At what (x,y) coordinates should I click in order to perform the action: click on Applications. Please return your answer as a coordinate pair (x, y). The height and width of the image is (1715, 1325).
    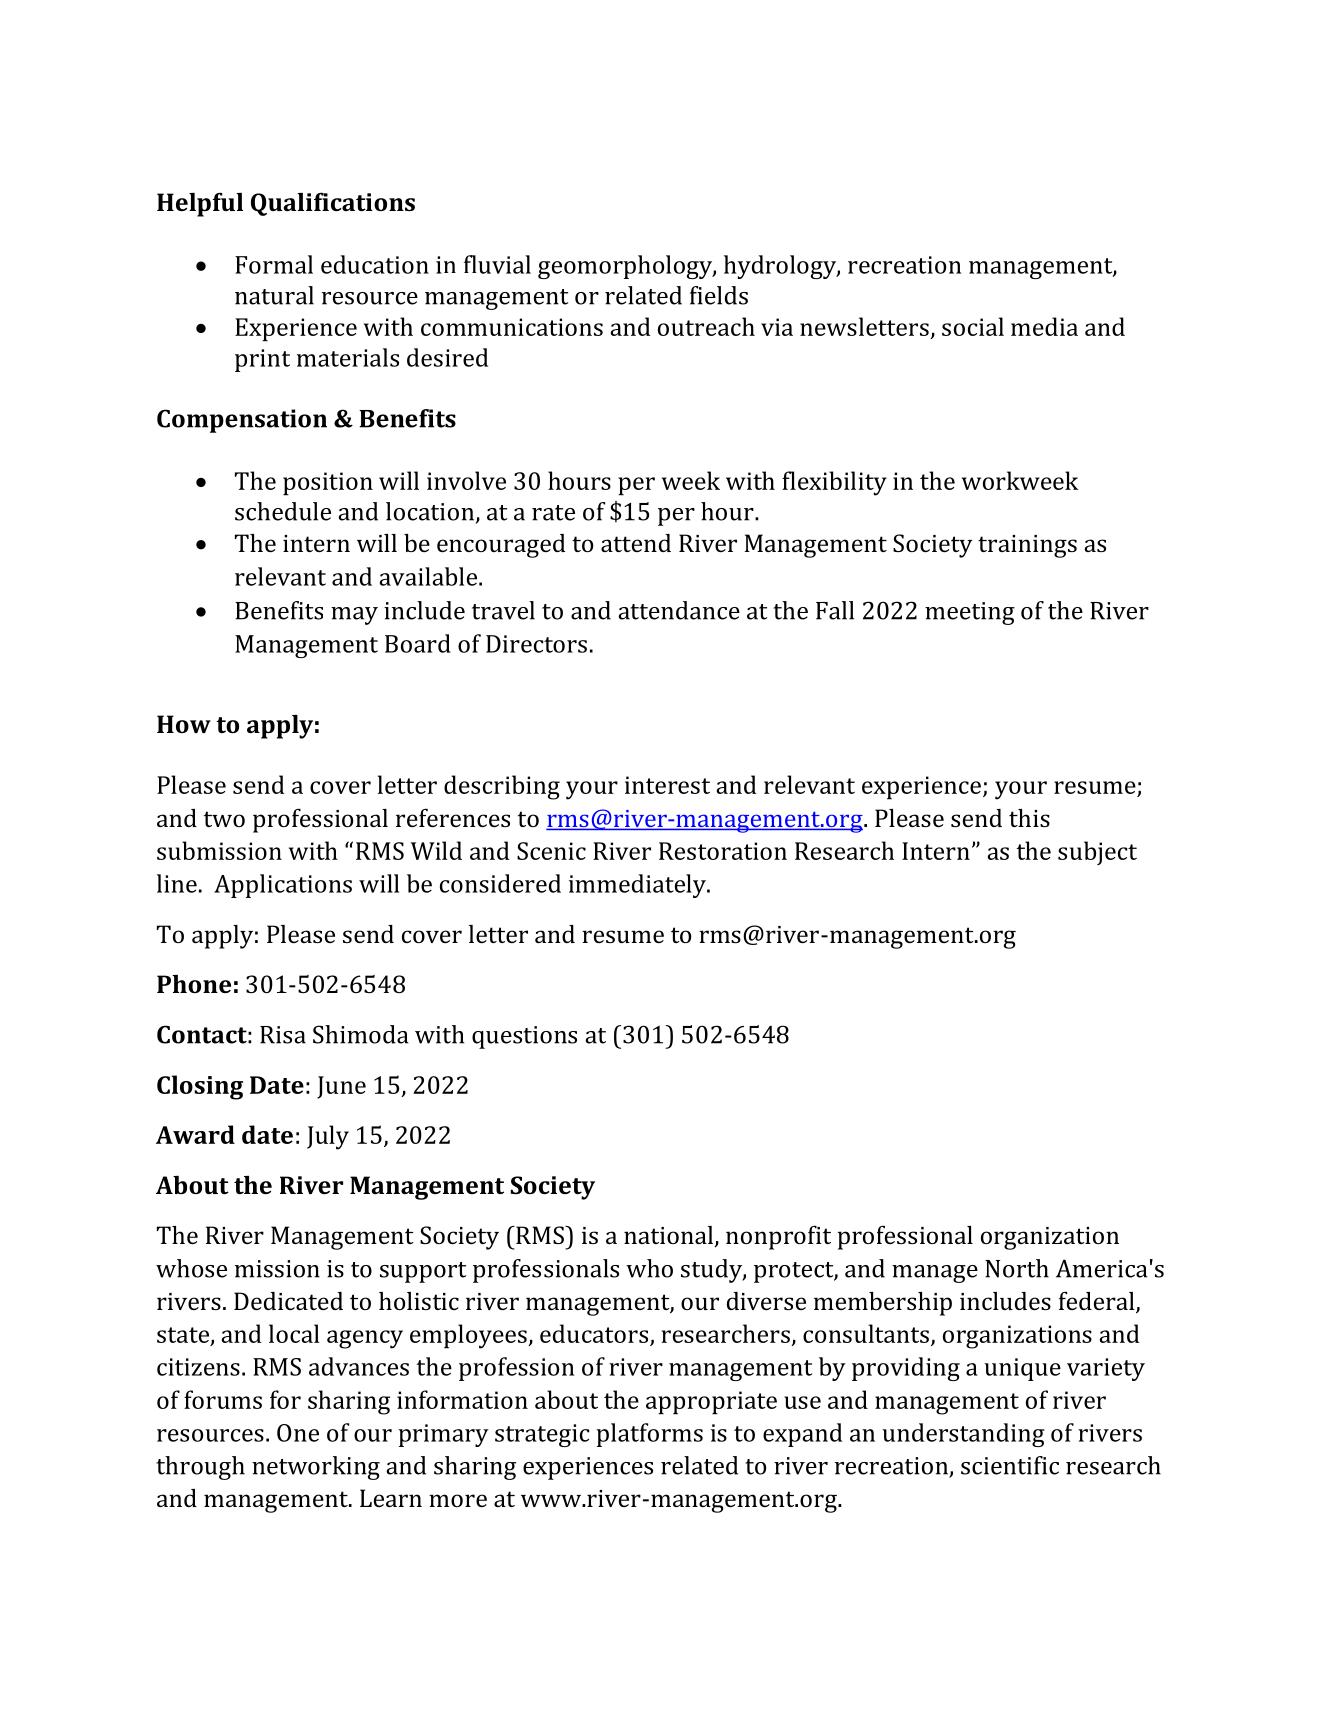
    Looking at the image, I should click on (283, 886).
